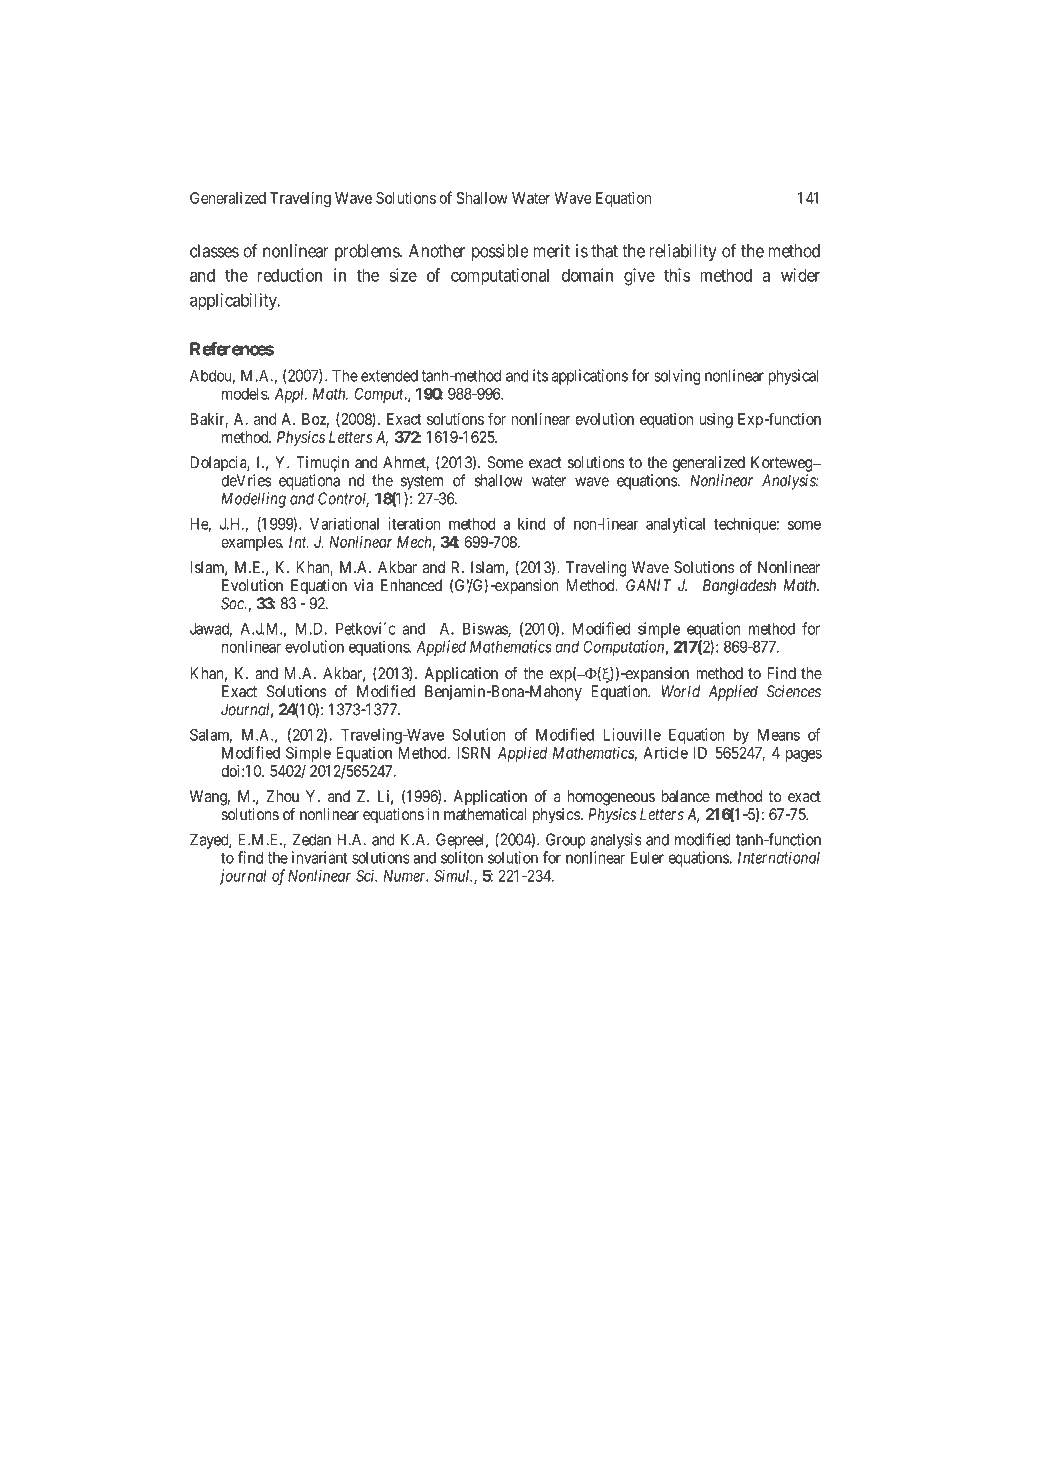  What do you see at coordinates (290, 275) in the image?
I see `reduction` at bounding box center [290, 275].
